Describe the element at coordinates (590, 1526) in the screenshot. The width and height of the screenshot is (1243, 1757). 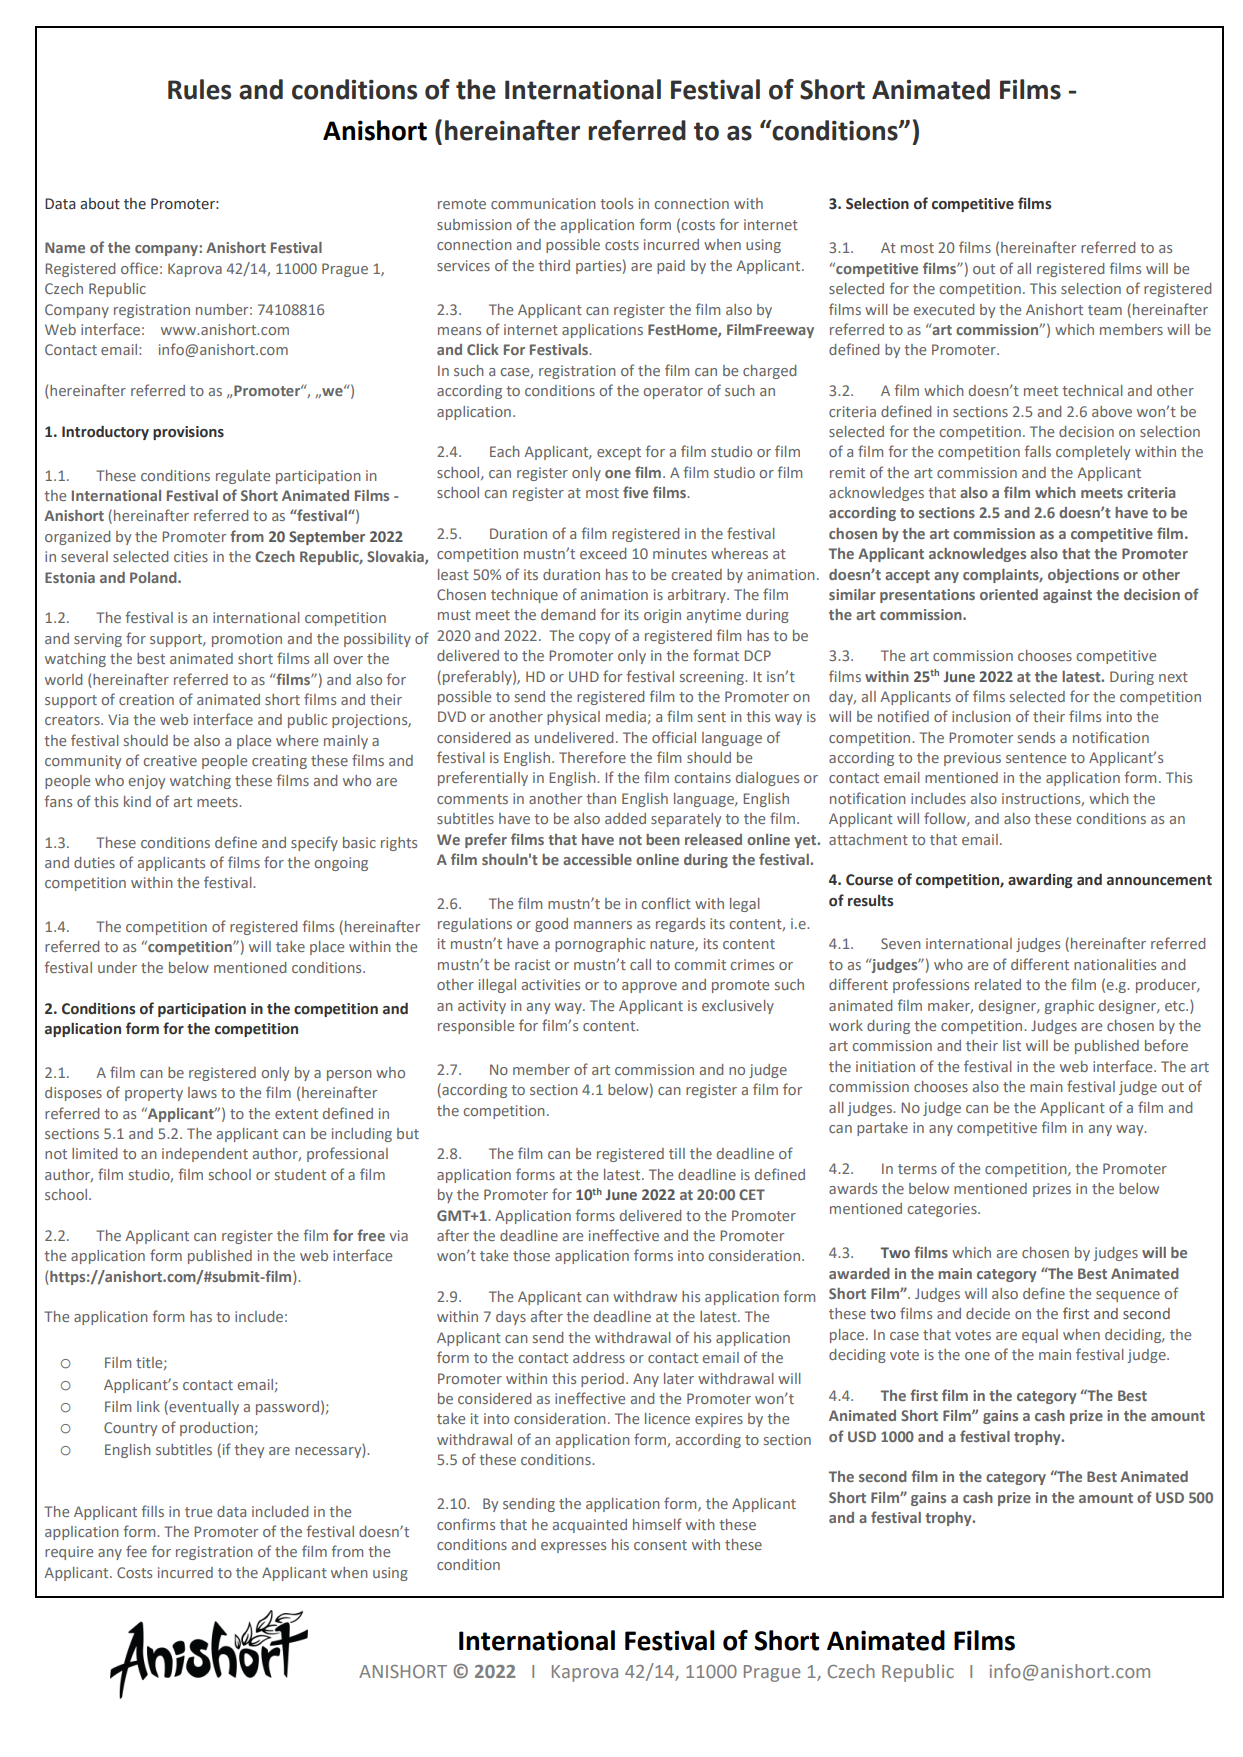
I see `acquainted` at that location.
